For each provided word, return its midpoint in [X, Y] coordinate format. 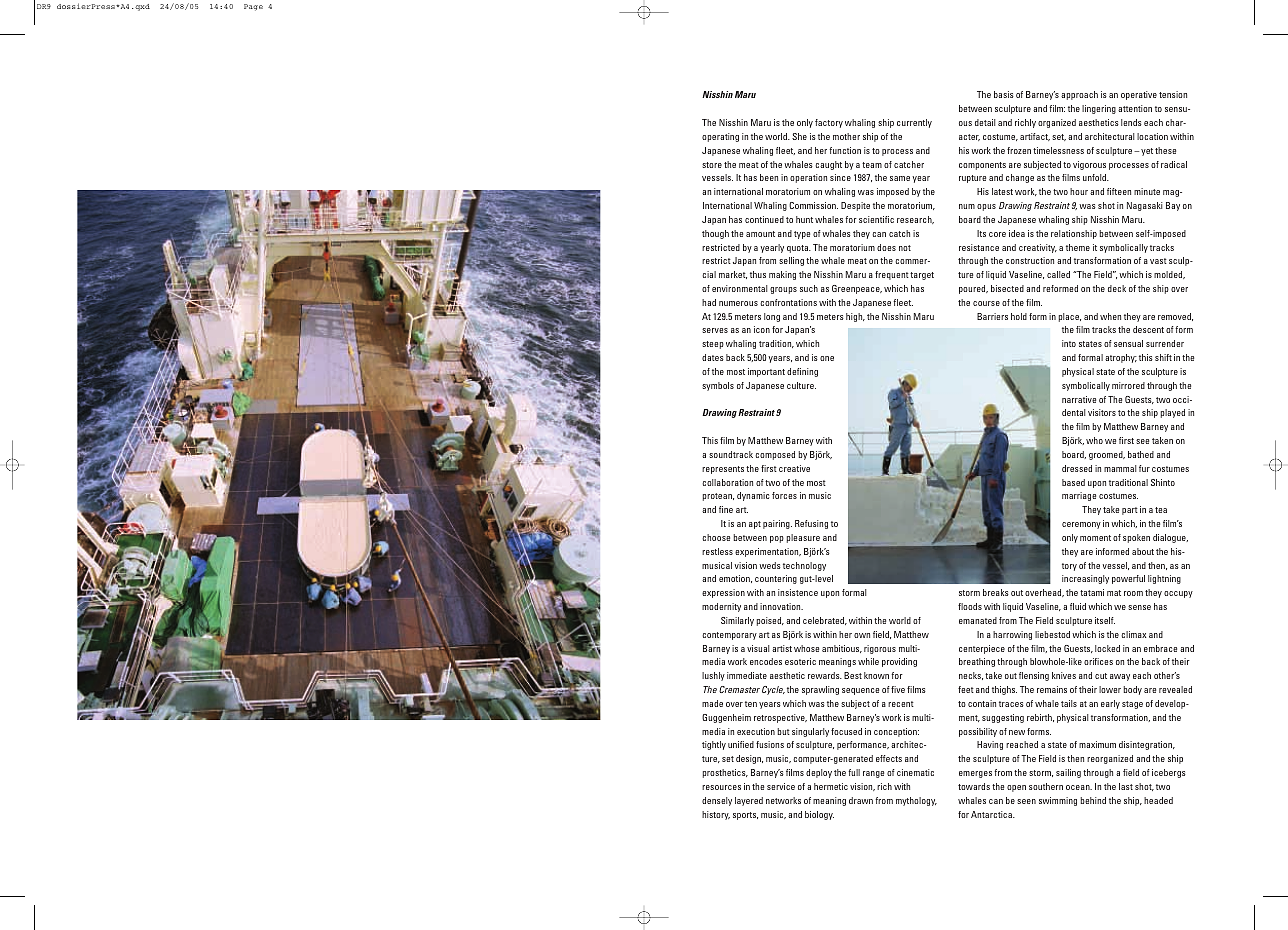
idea [1017, 233]
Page [253, 7]
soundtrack [731, 454]
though [715, 234]
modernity [721, 607]
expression [723, 593]
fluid [1078, 606]
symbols [718, 386]
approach [1079, 95]
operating [720, 137]
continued [764, 219]
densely [717, 801]
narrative [1079, 399]
